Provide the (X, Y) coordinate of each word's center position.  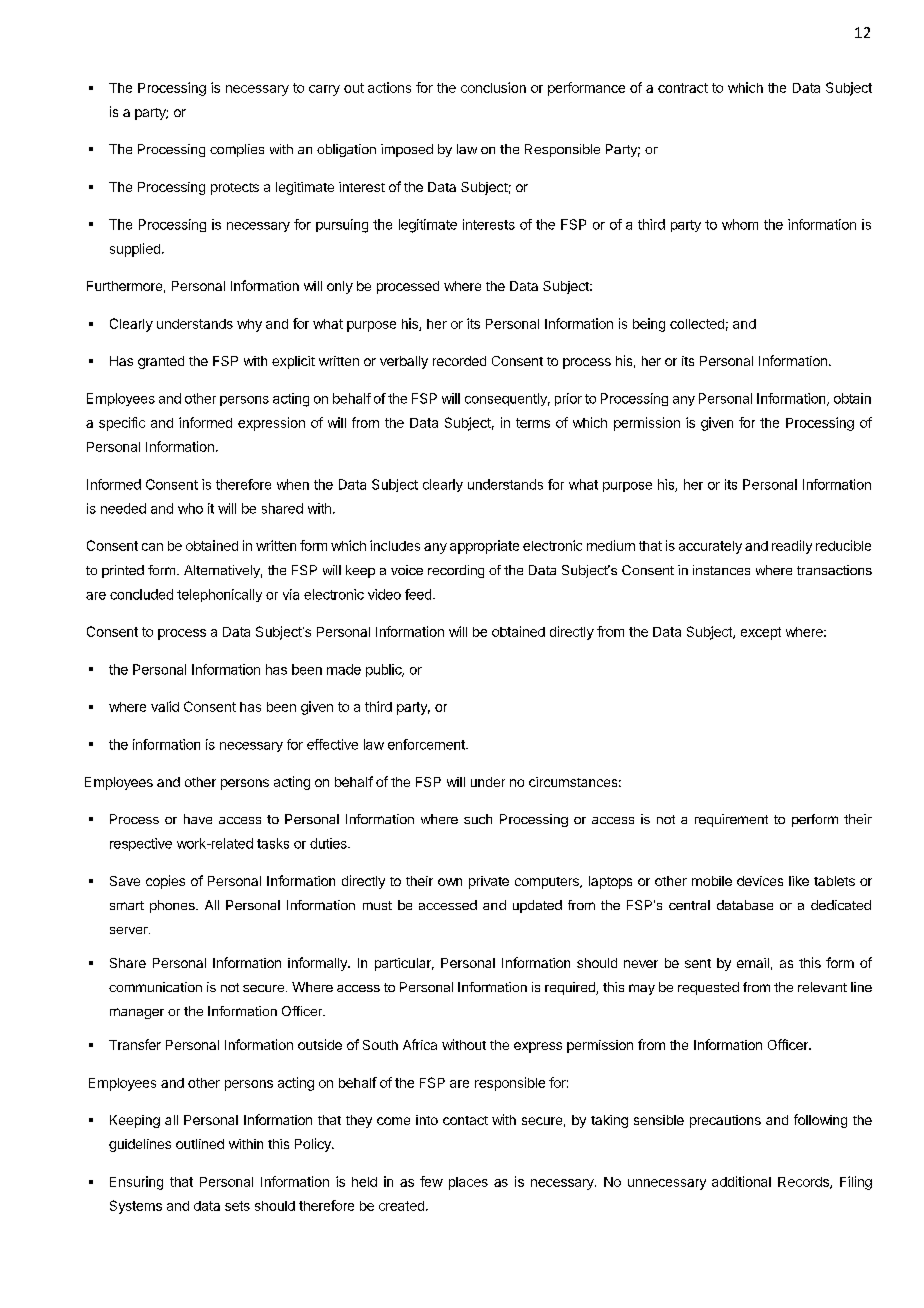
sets (237, 1206)
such (478, 819)
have (198, 819)
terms (533, 423)
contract (683, 88)
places (468, 1183)
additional (741, 1181)
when (293, 484)
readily (792, 547)
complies (237, 150)
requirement (731, 820)
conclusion (493, 87)
